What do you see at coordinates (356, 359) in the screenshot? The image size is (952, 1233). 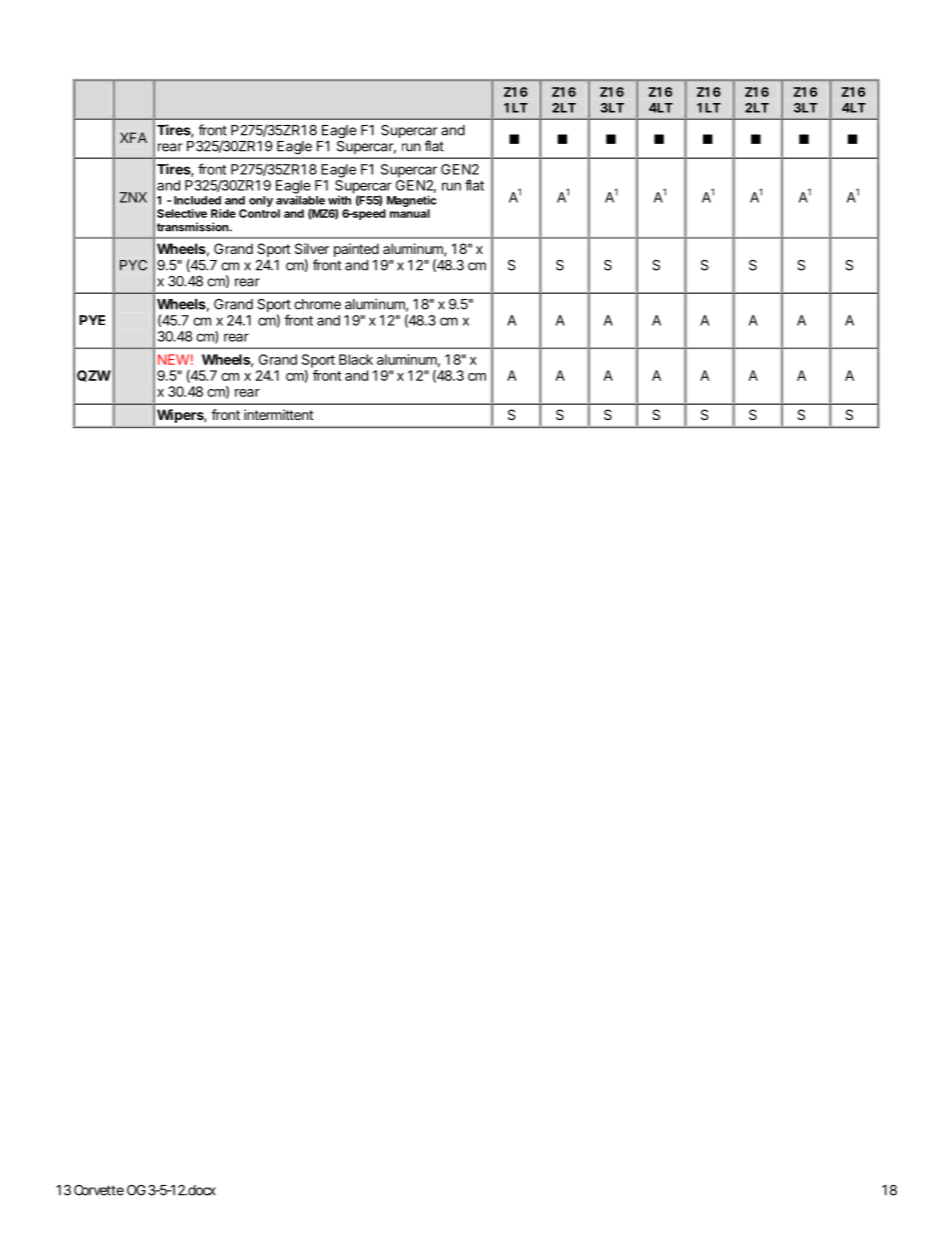 I see `Black` at bounding box center [356, 359].
